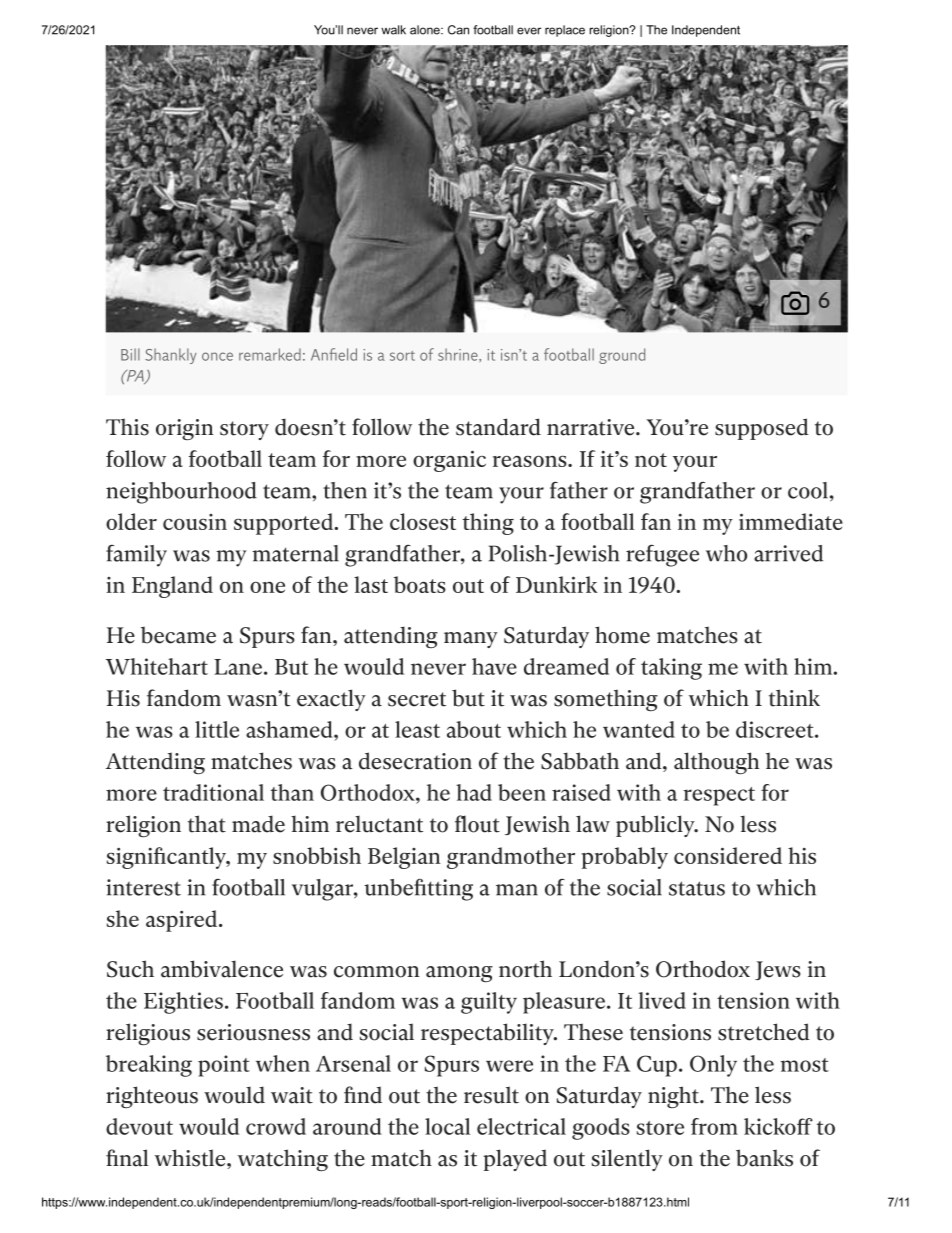 This image has width=952, height=1233. I want to click on that, so click(207, 824).
